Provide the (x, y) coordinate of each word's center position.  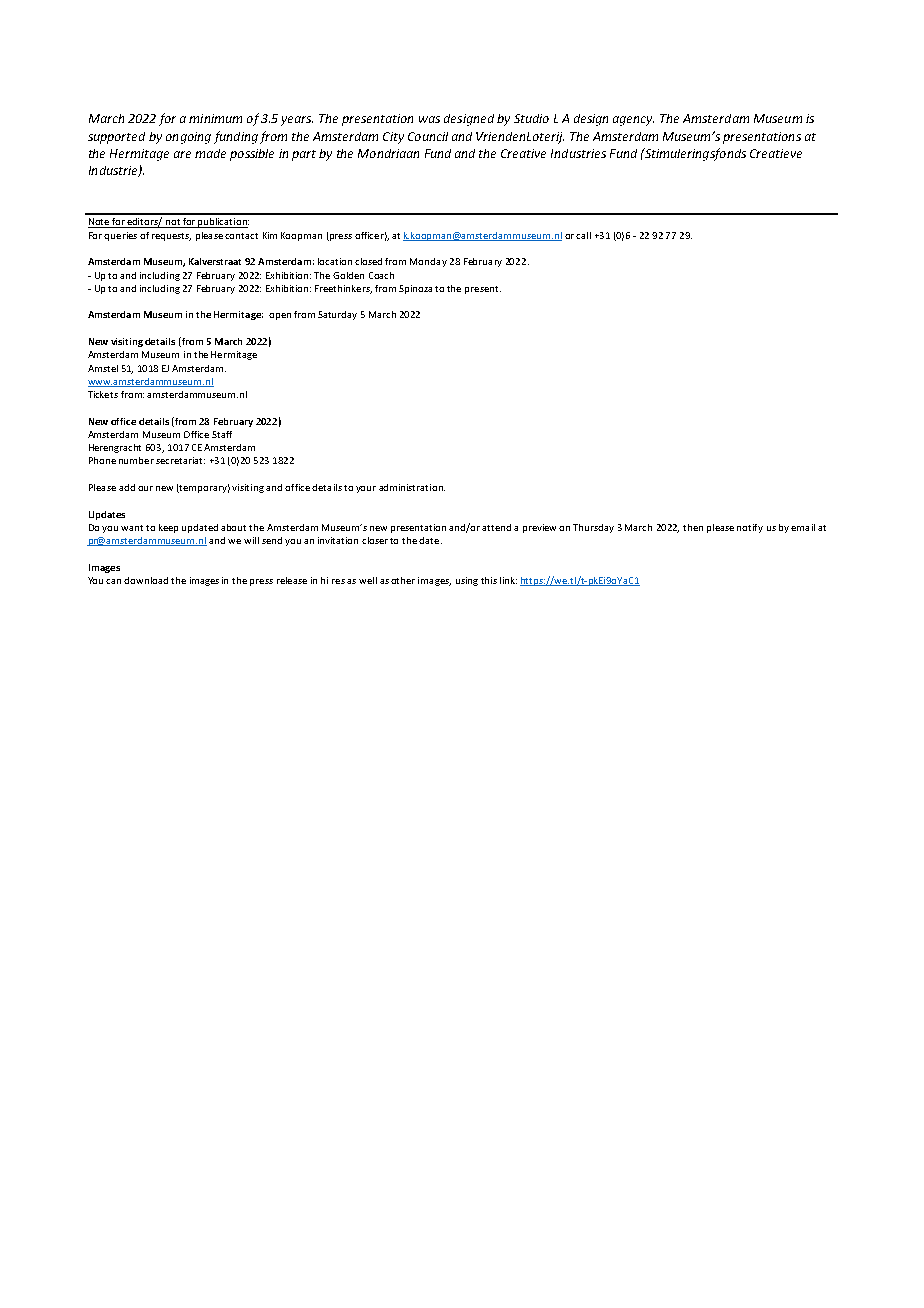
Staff (222, 434)
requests (171, 237)
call (583, 235)
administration (412, 487)
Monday (428, 262)
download (146, 580)
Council (428, 136)
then (693, 527)
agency (633, 121)
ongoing (188, 138)
